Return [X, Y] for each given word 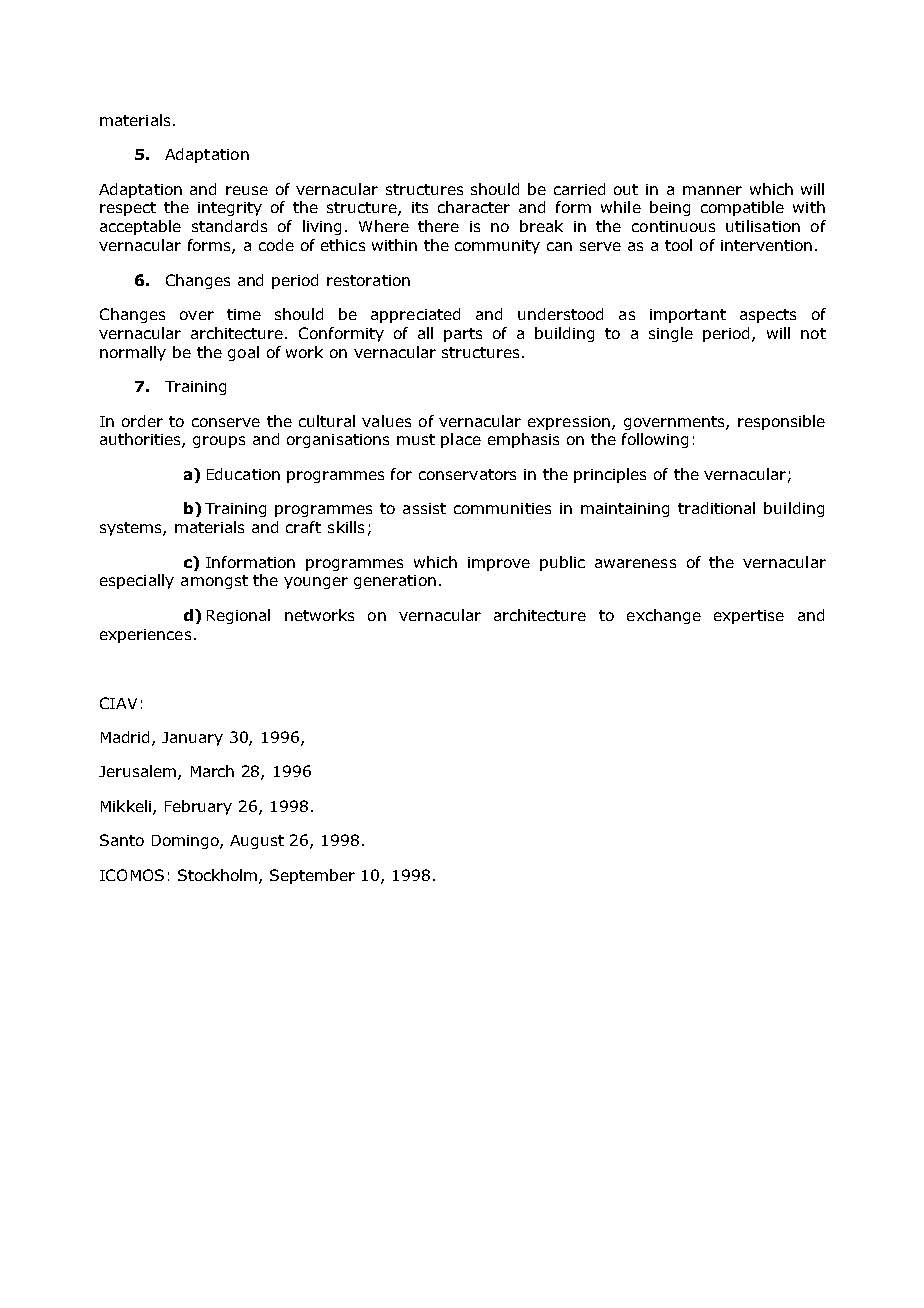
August [257, 842]
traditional [716, 508]
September [312, 876]
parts [463, 335]
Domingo [186, 842]
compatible [742, 208]
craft [303, 527]
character [474, 207]
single [671, 334]
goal [243, 353]
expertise [749, 617]
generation [395, 582]
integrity [230, 209]
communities [502, 508]
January [192, 739]
